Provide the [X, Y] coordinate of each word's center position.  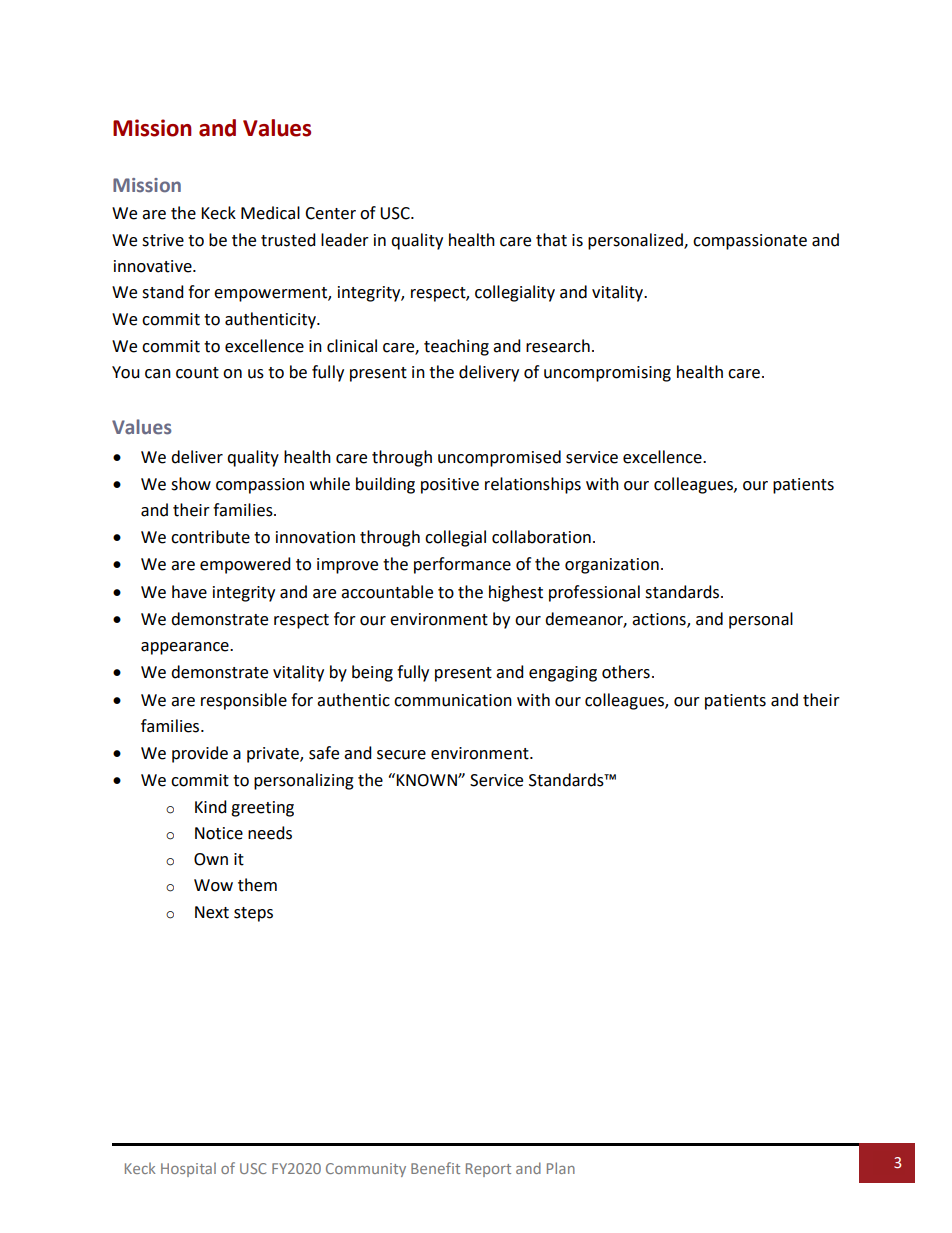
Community [366, 1170]
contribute [210, 537]
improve [347, 566]
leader [345, 240]
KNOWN [427, 780]
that [551, 240]
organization [612, 566]
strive [163, 240]
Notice [219, 833]
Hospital [188, 1169]
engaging [563, 674]
